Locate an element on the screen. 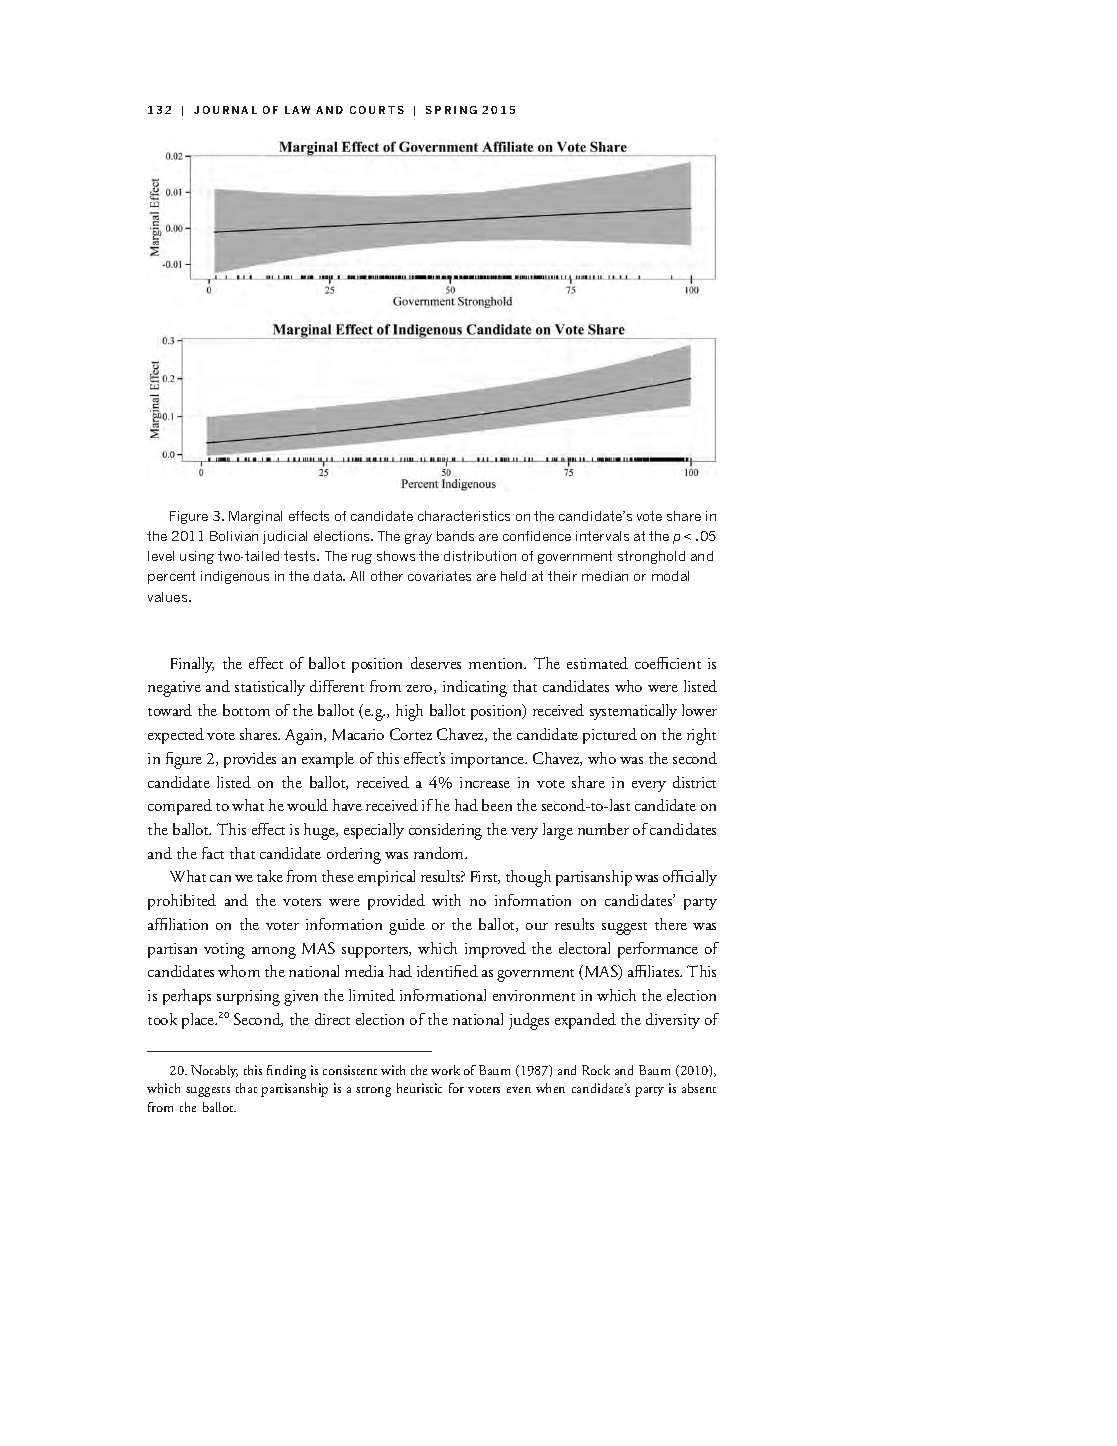 The height and width of the screenshot is (1446, 1117). Notably is located at coordinates (214, 1071).
